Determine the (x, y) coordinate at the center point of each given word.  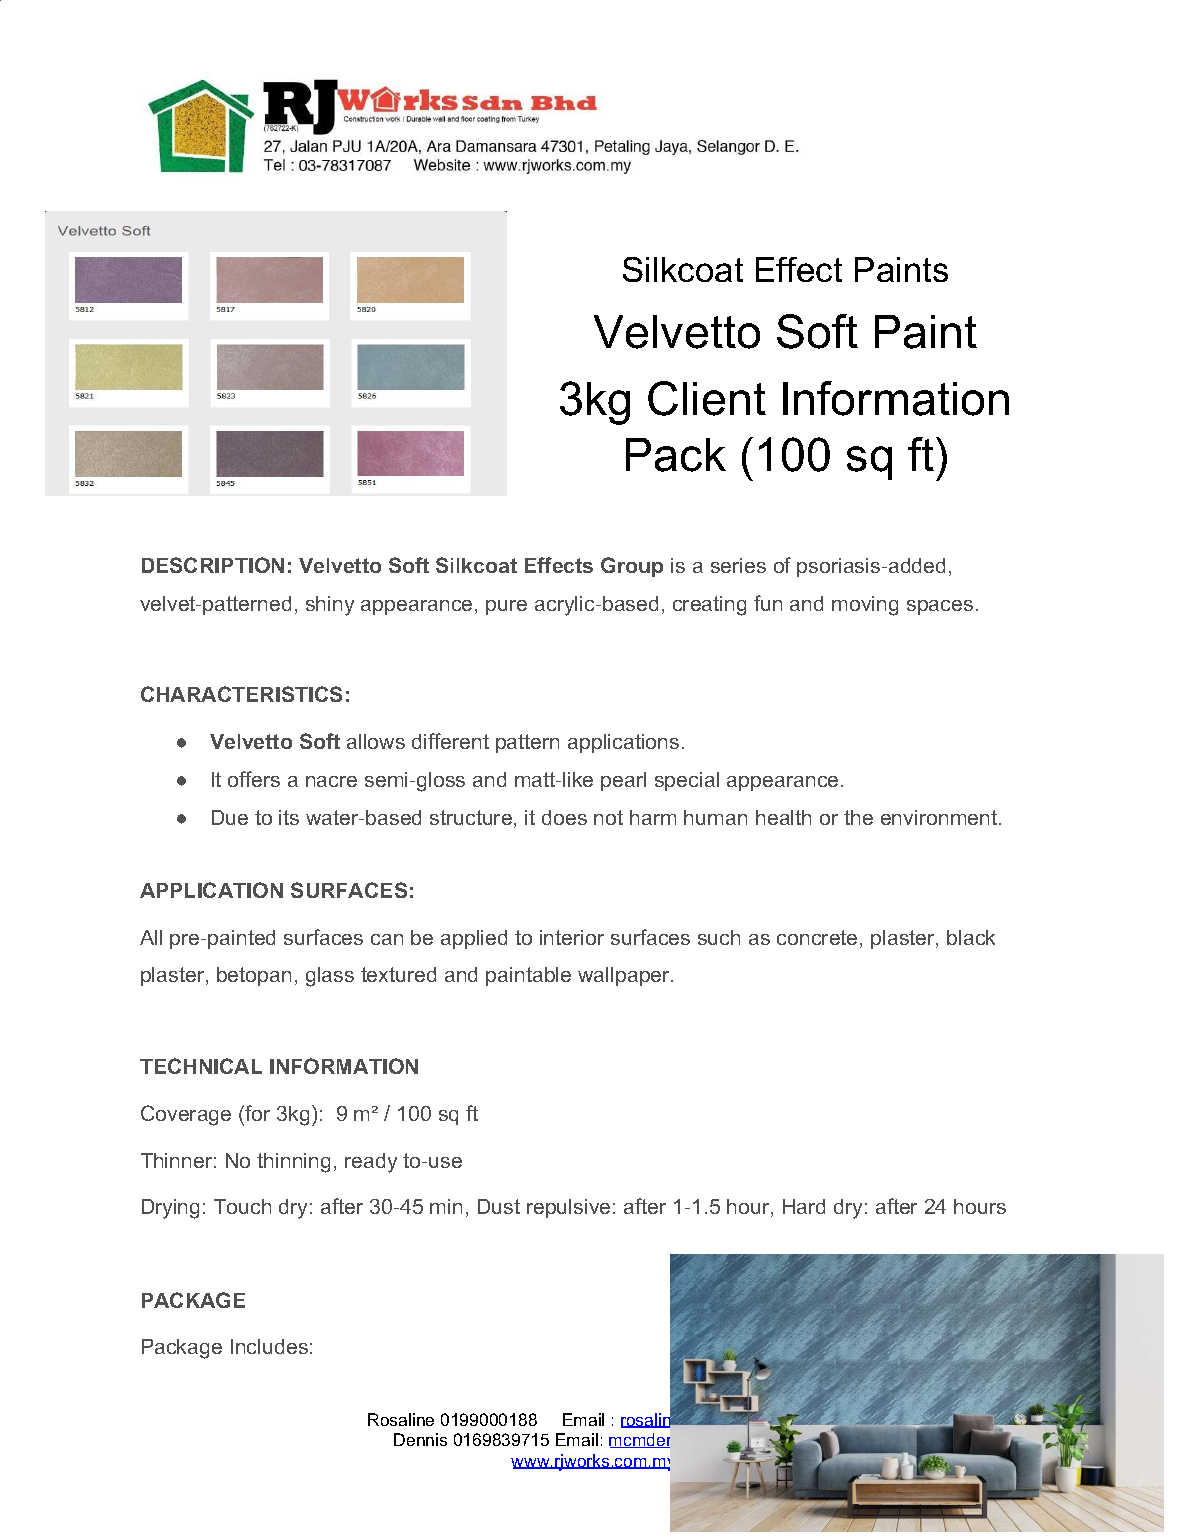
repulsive (568, 1208)
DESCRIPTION (213, 565)
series (738, 565)
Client (707, 398)
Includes (269, 1346)
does (564, 817)
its (289, 817)
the (858, 817)
